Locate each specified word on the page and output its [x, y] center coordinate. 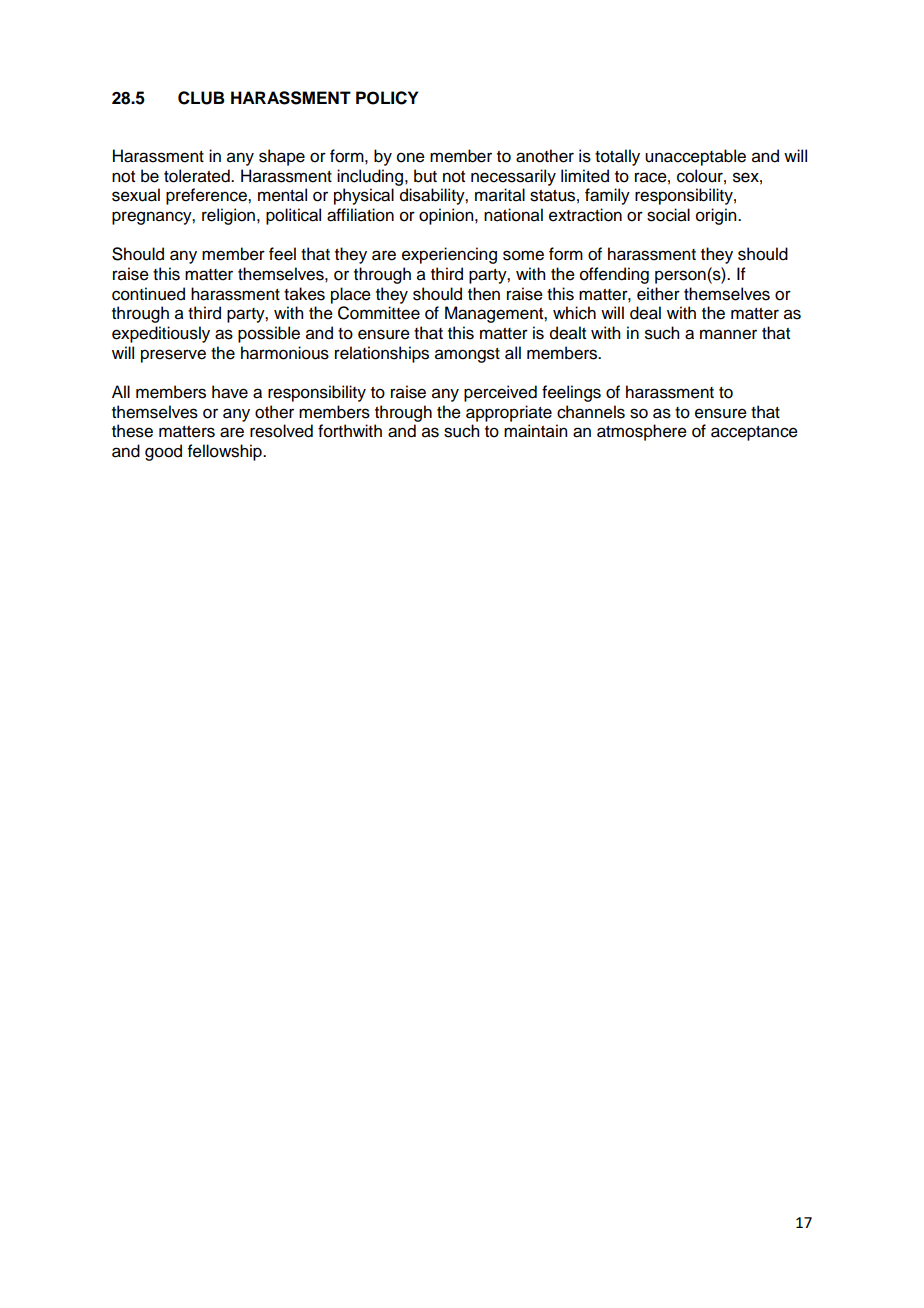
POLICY [387, 98]
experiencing [449, 255]
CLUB [201, 98]
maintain [535, 431]
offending [614, 275]
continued [148, 294]
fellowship [226, 452]
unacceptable [695, 157]
